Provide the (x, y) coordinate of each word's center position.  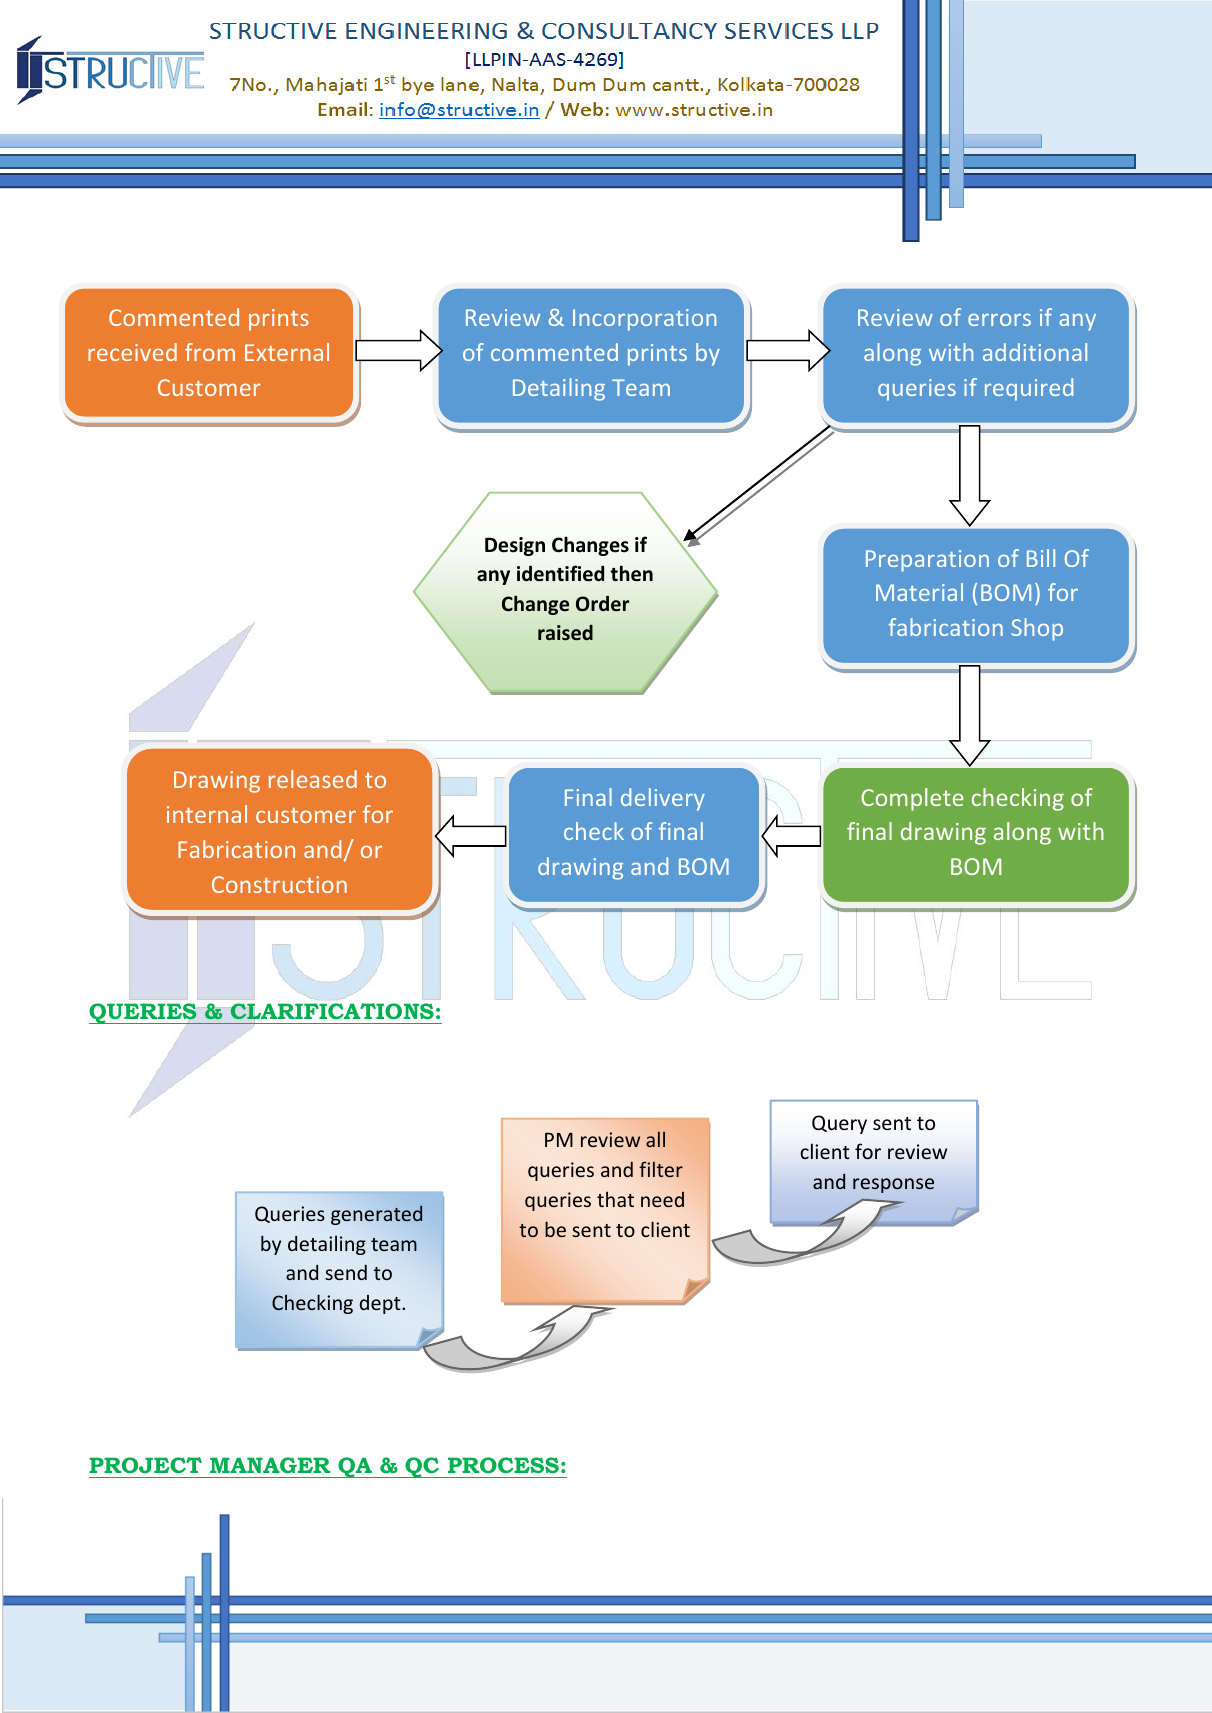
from (210, 352)
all (655, 1139)
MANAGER (270, 1465)
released (313, 779)
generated (376, 1215)
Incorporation (644, 320)
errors (999, 320)
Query (839, 1124)
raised (565, 633)
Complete (912, 799)
